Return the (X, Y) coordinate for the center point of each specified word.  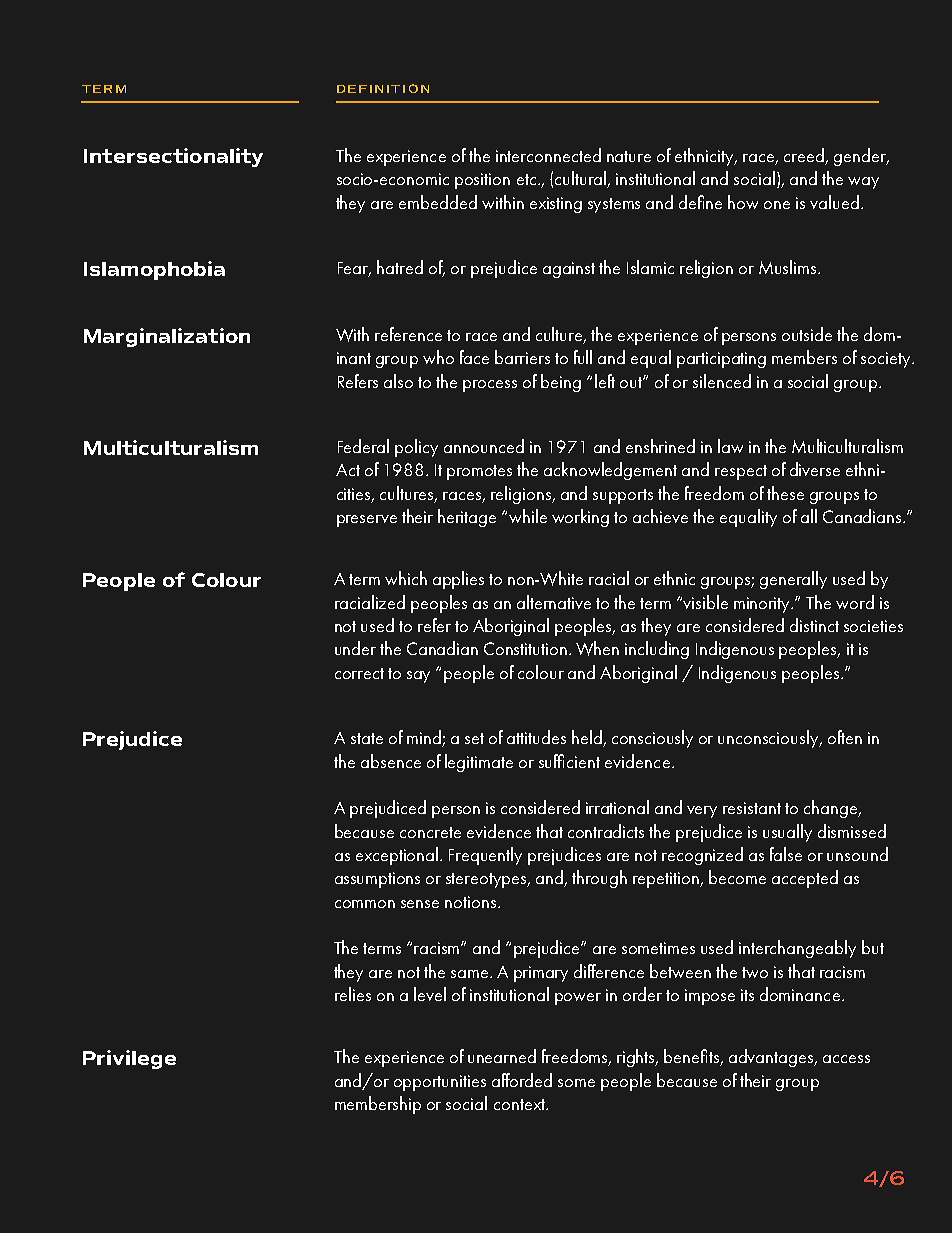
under (355, 648)
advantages (772, 1058)
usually (787, 833)
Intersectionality (173, 157)
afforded (522, 1080)
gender (861, 157)
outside (807, 334)
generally (793, 580)
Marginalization (167, 337)
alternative (554, 602)
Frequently (485, 856)
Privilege (129, 1059)
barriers (522, 357)
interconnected (548, 155)
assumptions (377, 880)
